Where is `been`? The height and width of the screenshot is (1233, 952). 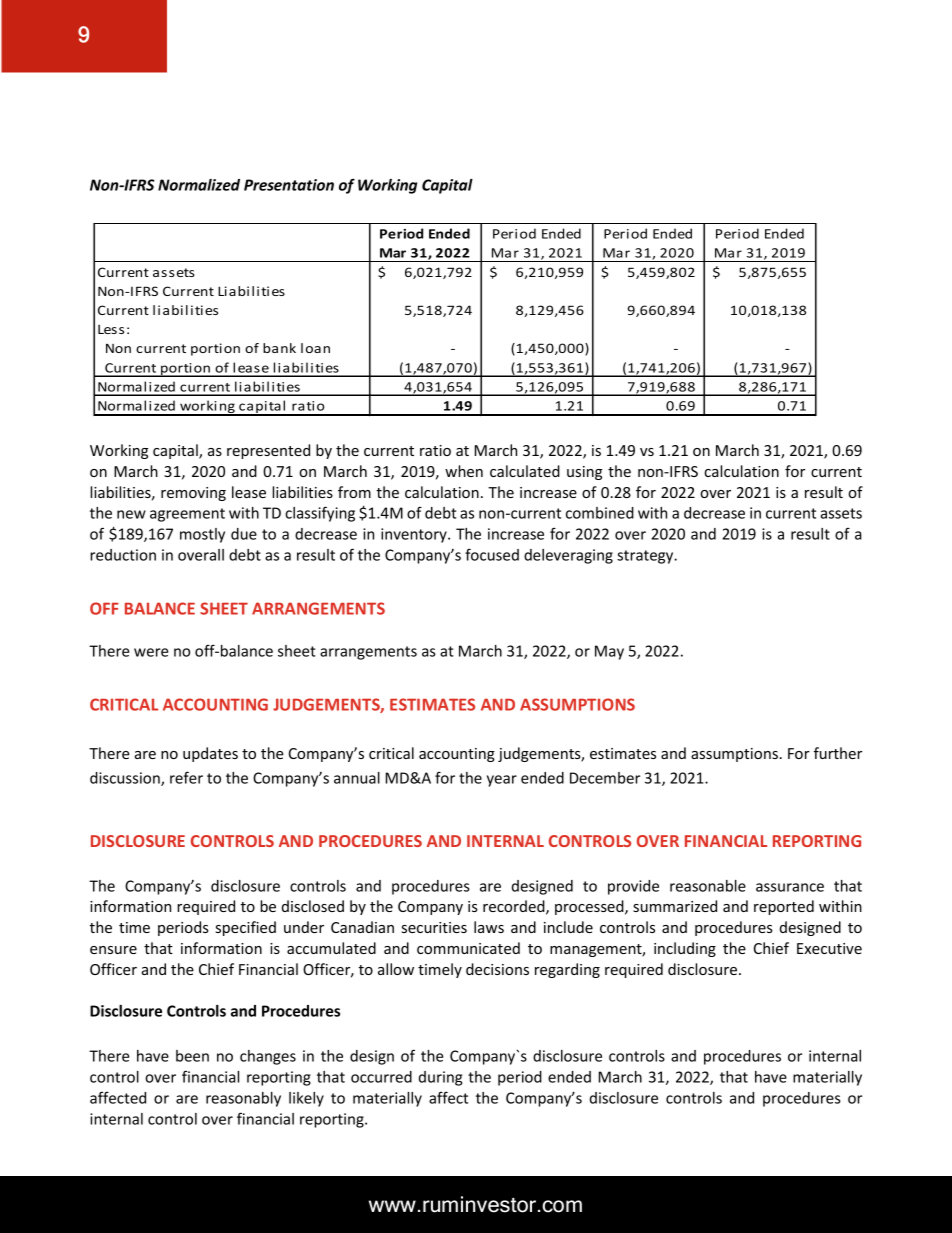 been is located at coordinates (192, 1056).
